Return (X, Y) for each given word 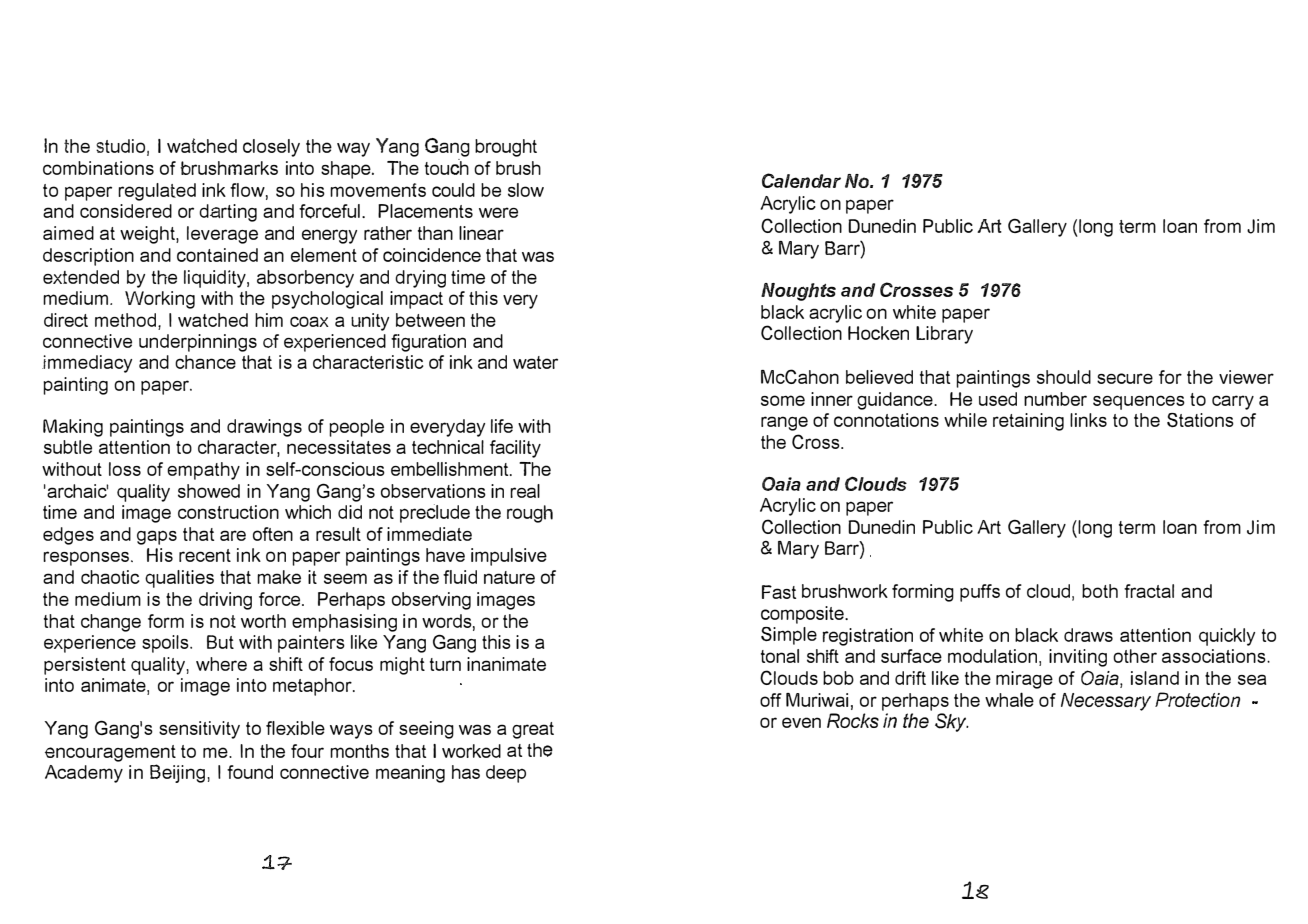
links (1088, 420)
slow (526, 190)
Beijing (177, 773)
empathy (203, 471)
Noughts (798, 292)
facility (515, 449)
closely (271, 148)
